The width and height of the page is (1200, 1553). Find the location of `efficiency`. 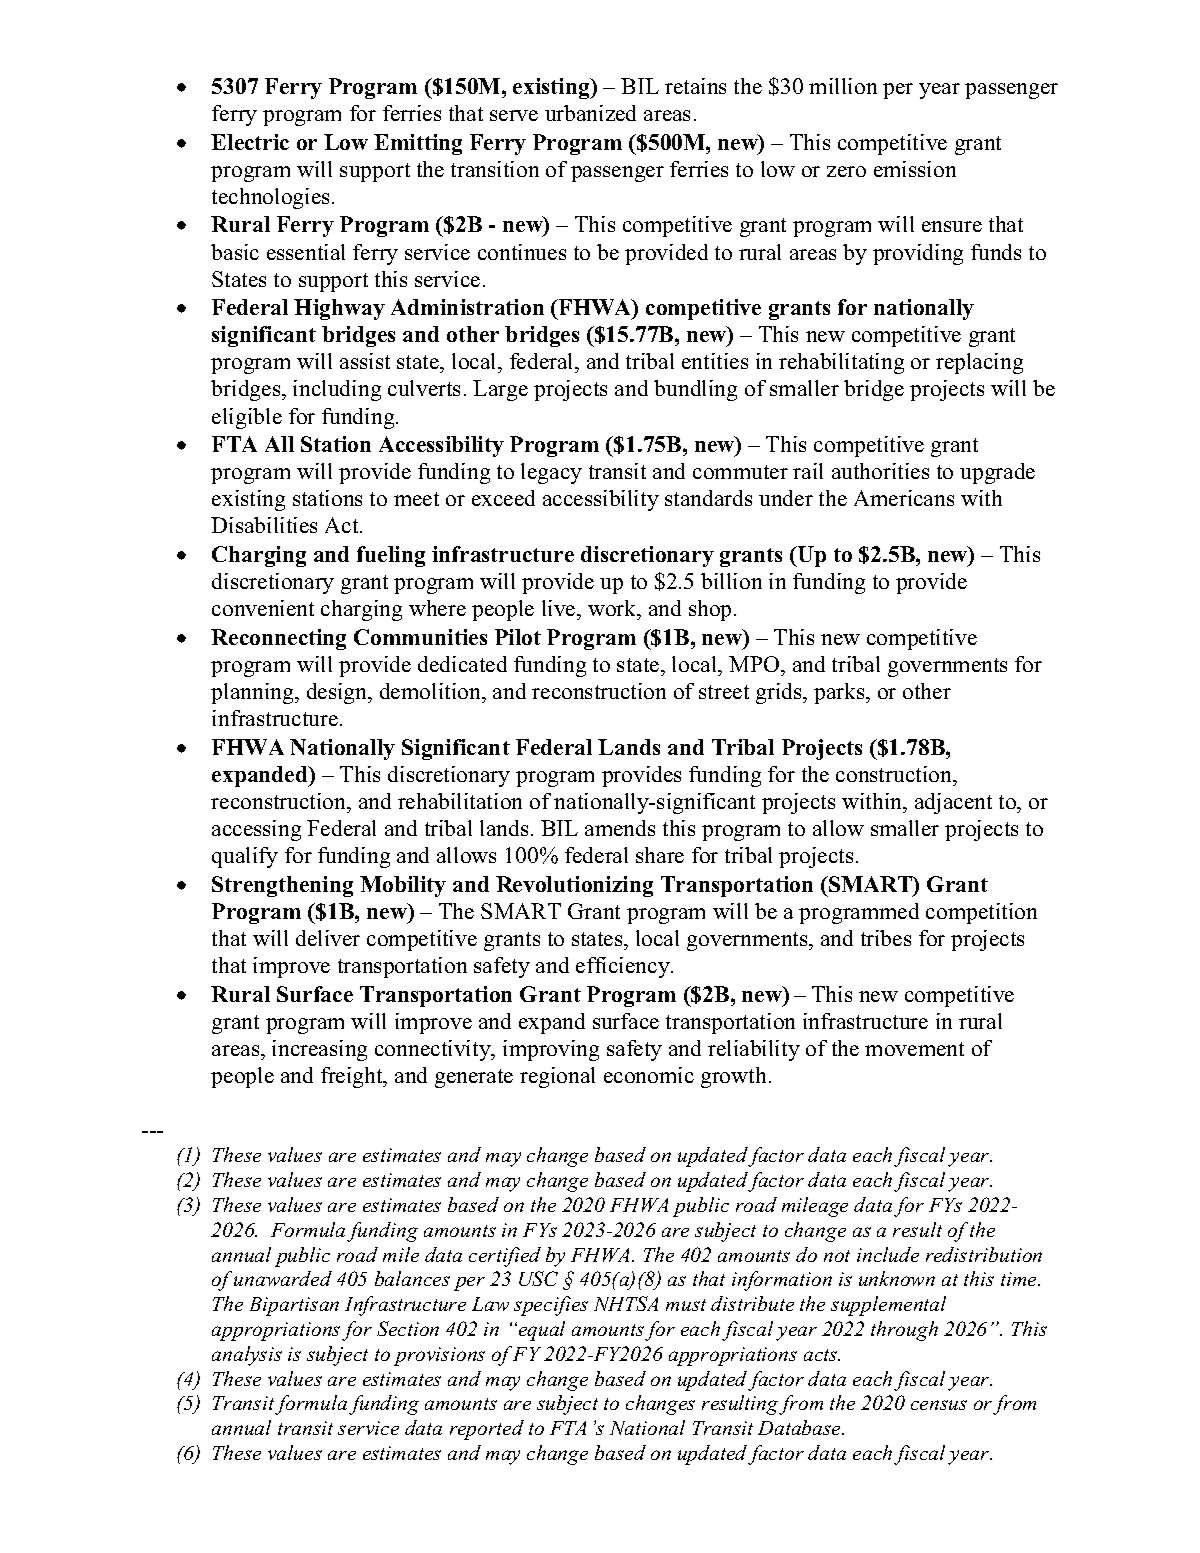

efficiency is located at coordinates (624, 967).
